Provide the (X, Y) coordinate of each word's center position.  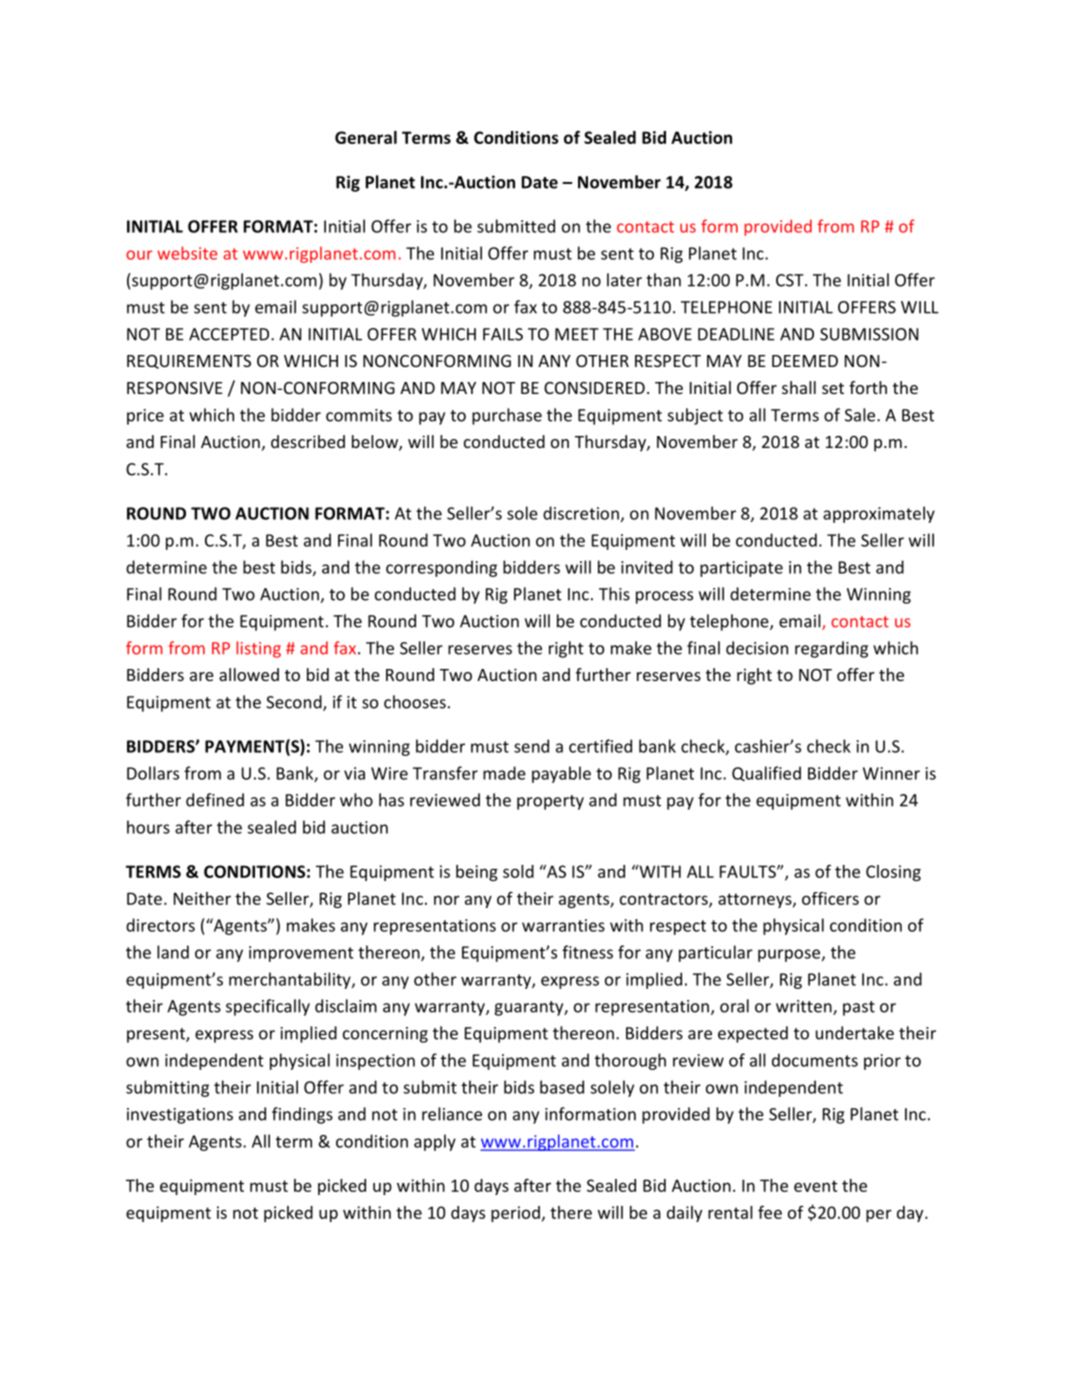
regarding (831, 649)
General (366, 137)
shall (799, 387)
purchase (507, 416)
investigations (180, 1116)
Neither (202, 898)
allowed (249, 674)
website (187, 253)
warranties (563, 925)
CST (791, 280)
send (531, 746)
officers (830, 898)
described (308, 441)
